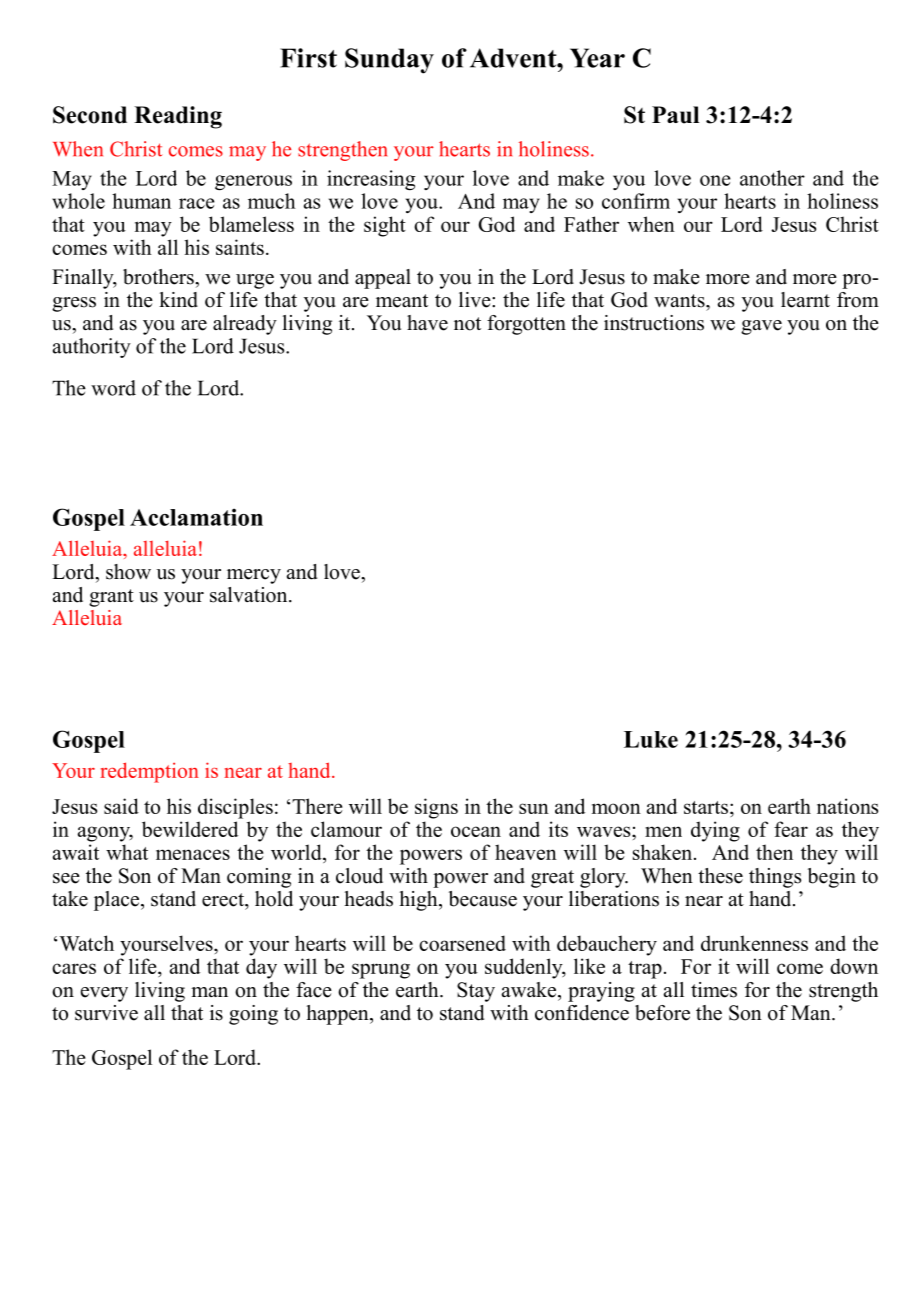  Describe the element at coordinates (389, 61) in the page. I see `Sunday` at that location.
